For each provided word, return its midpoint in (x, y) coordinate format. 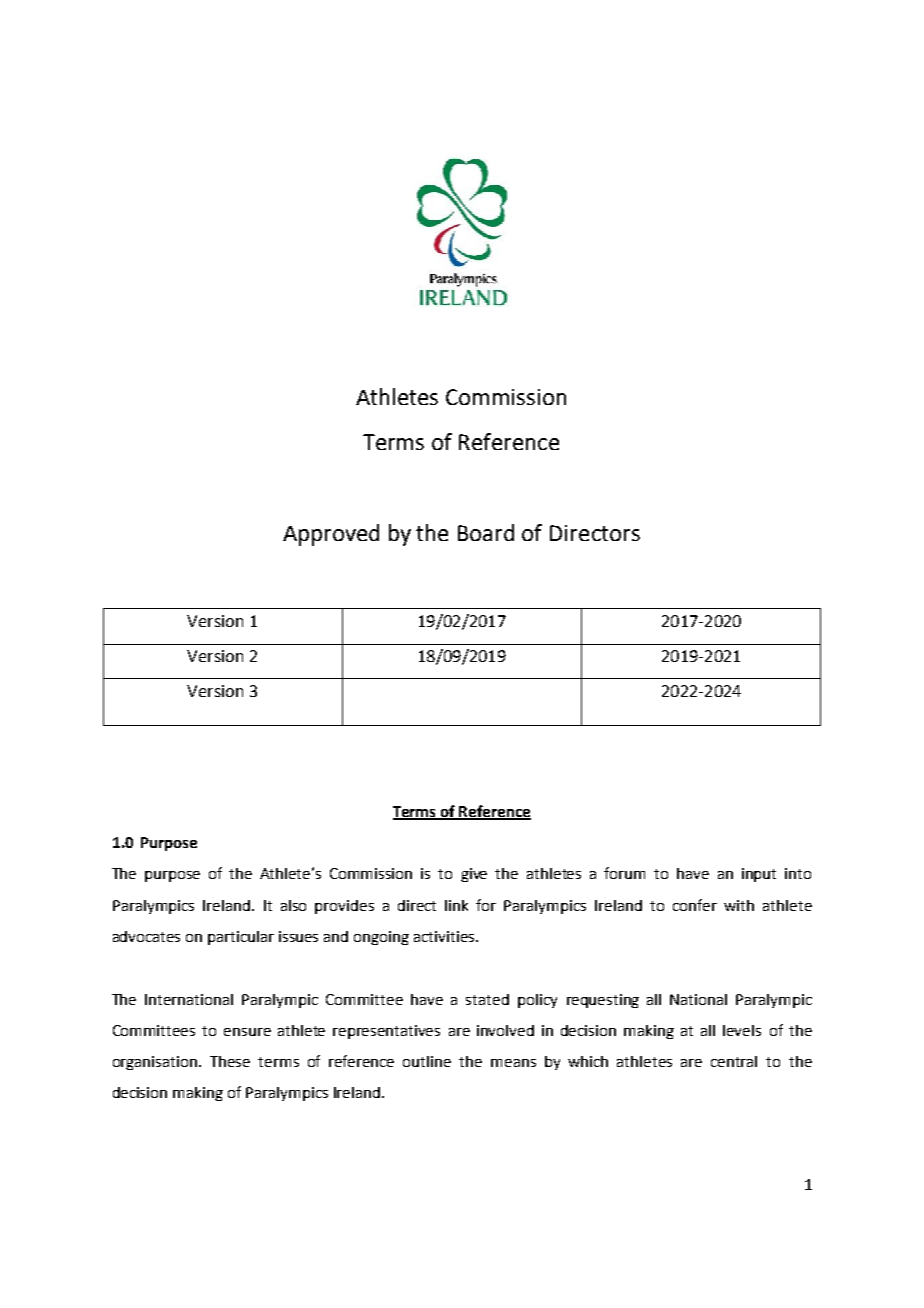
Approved (331, 535)
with (739, 905)
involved (505, 1030)
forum (624, 873)
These (230, 1061)
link (456, 905)
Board (486, 532)
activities (445, 936)
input (759, 875)
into (798, 873)
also (293, 905)
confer (695, 905)
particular (241, 938)
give (474, 875)
